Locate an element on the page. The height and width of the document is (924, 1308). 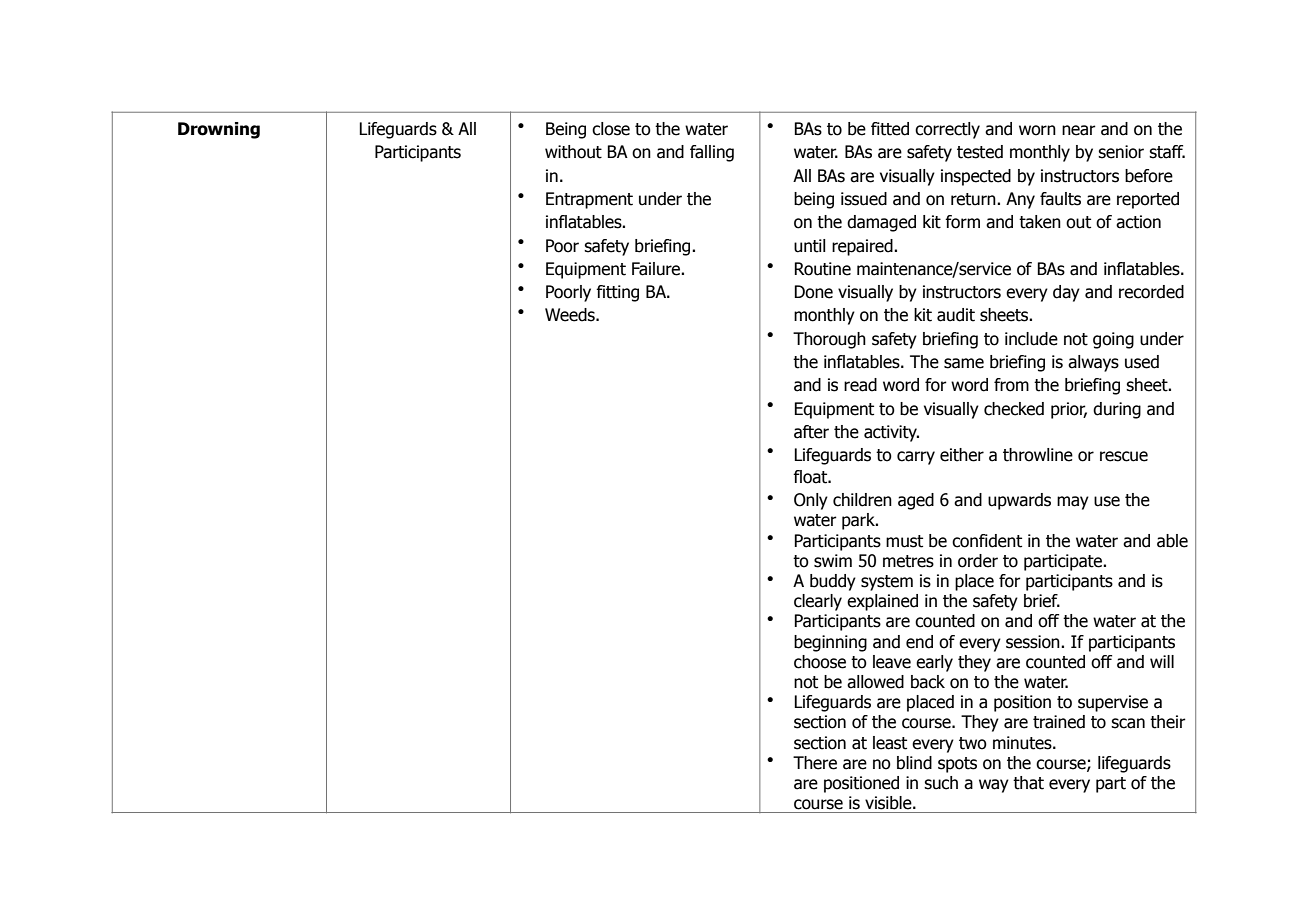
that is located at coordinates (1028, 783).
